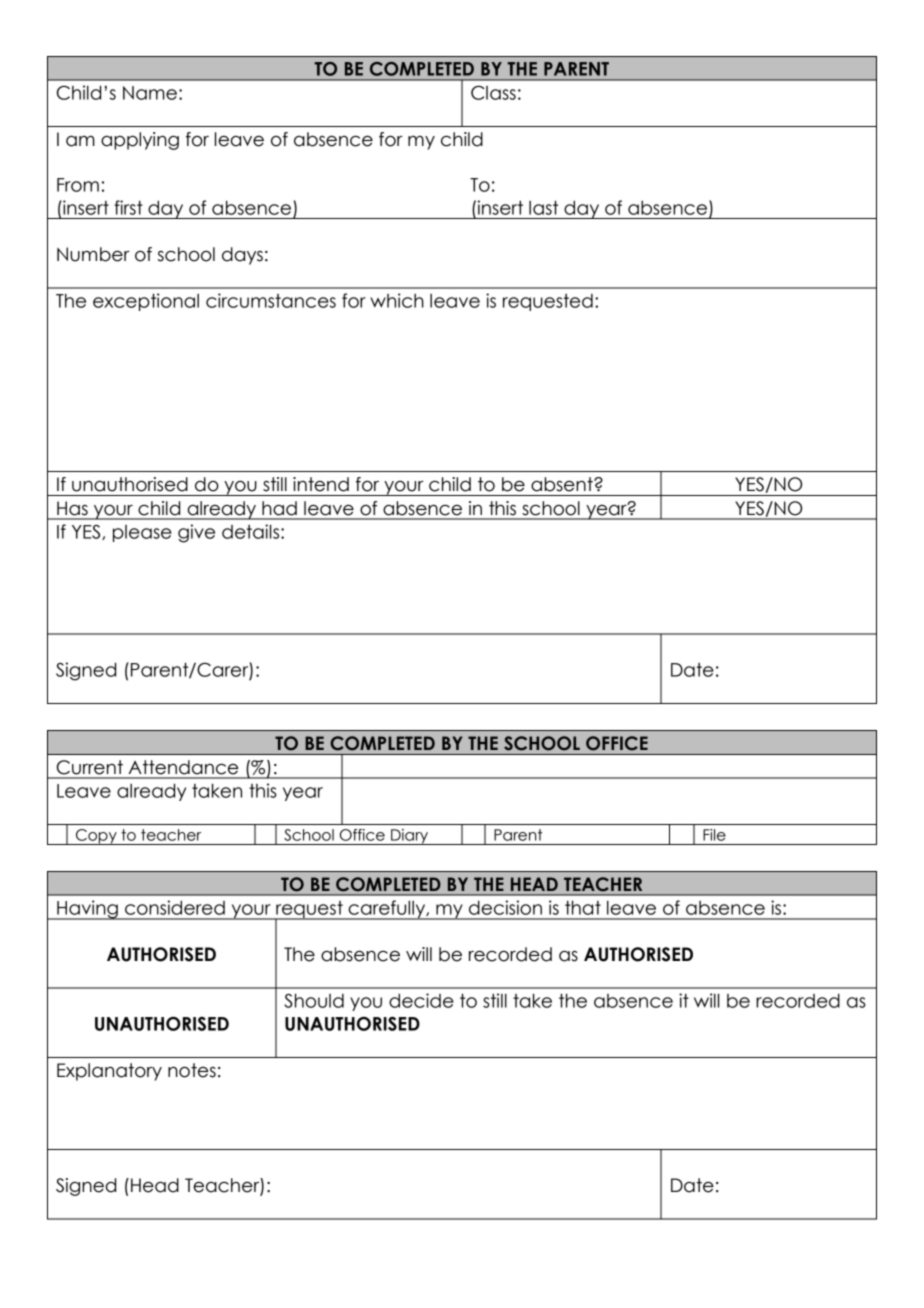  Describe the element at coordinates (192, 1070) in the screenshot. I see `notes` at that location.
